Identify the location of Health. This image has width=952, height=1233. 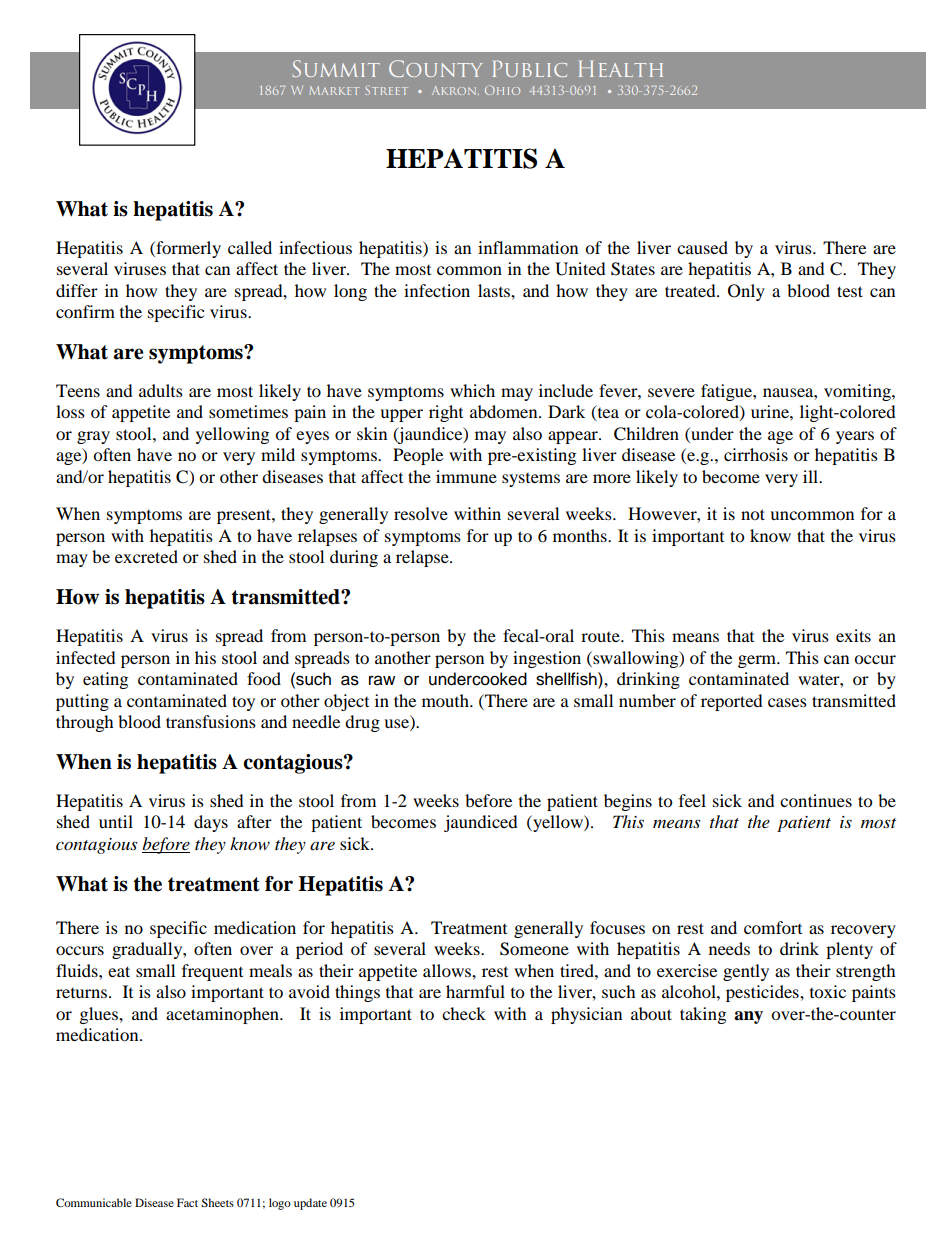
(621, 69).
